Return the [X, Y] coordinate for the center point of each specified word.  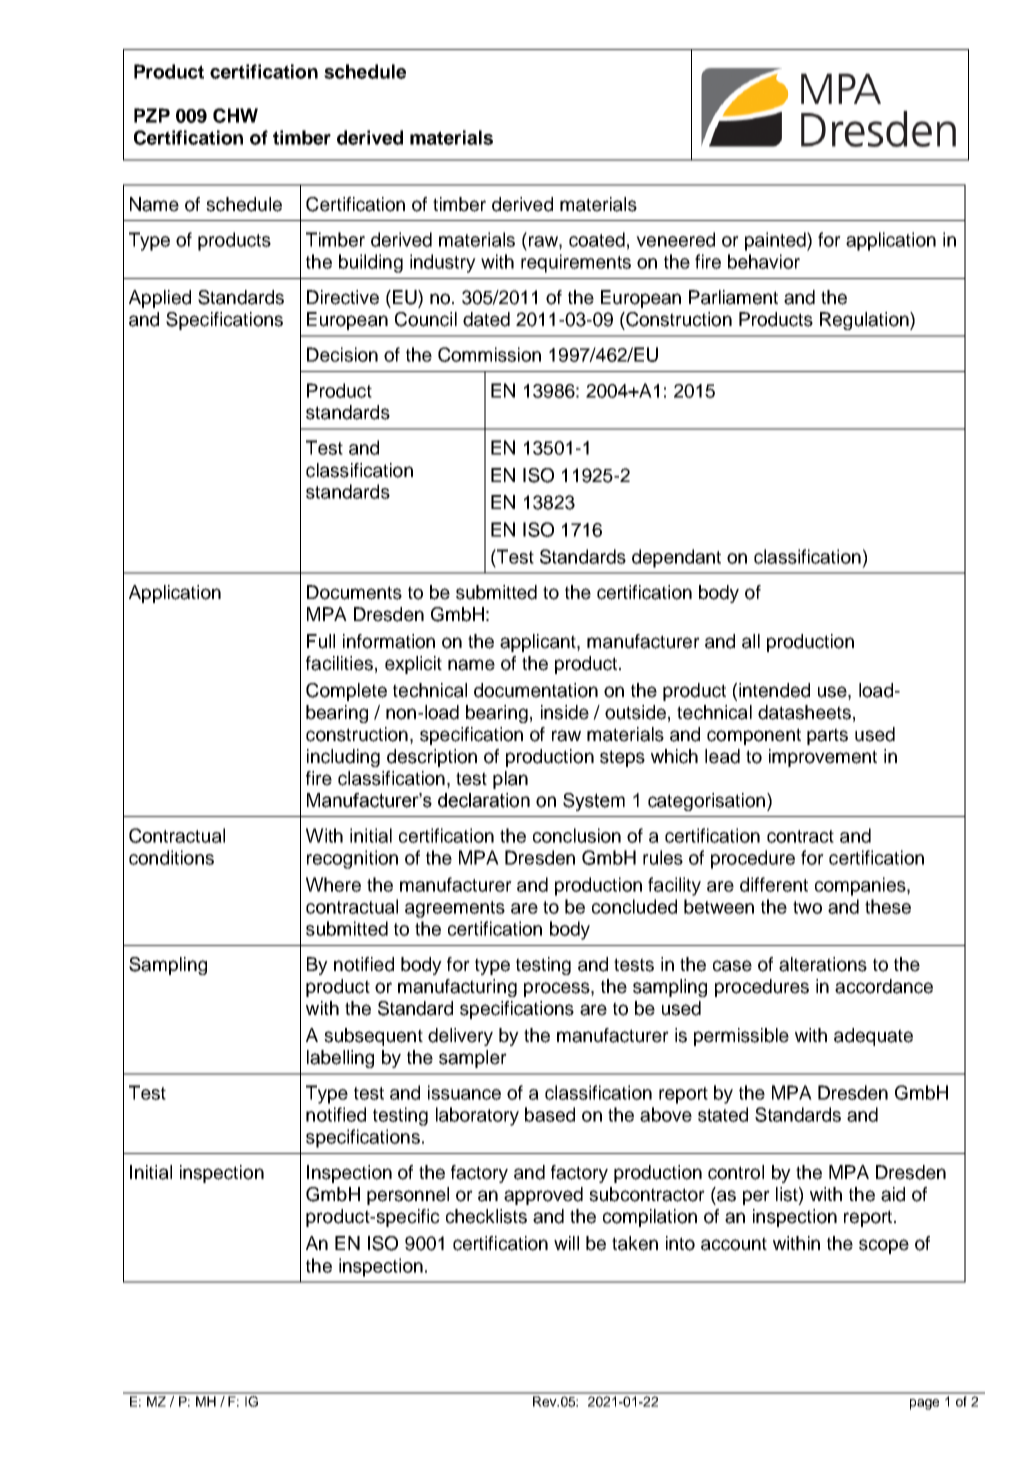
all [751, 641]
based [550, 1114]
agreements [455, 909]
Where [333, 884]
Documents [354, 592]
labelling [340, 1059]
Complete [346, 692]
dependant [676, 558]
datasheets [804, 712]
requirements [576, 263]
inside [565, 712]
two [807, 907]
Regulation [865, 321]
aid [893, 1194]
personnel [408, 1196]
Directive [343, 297]
